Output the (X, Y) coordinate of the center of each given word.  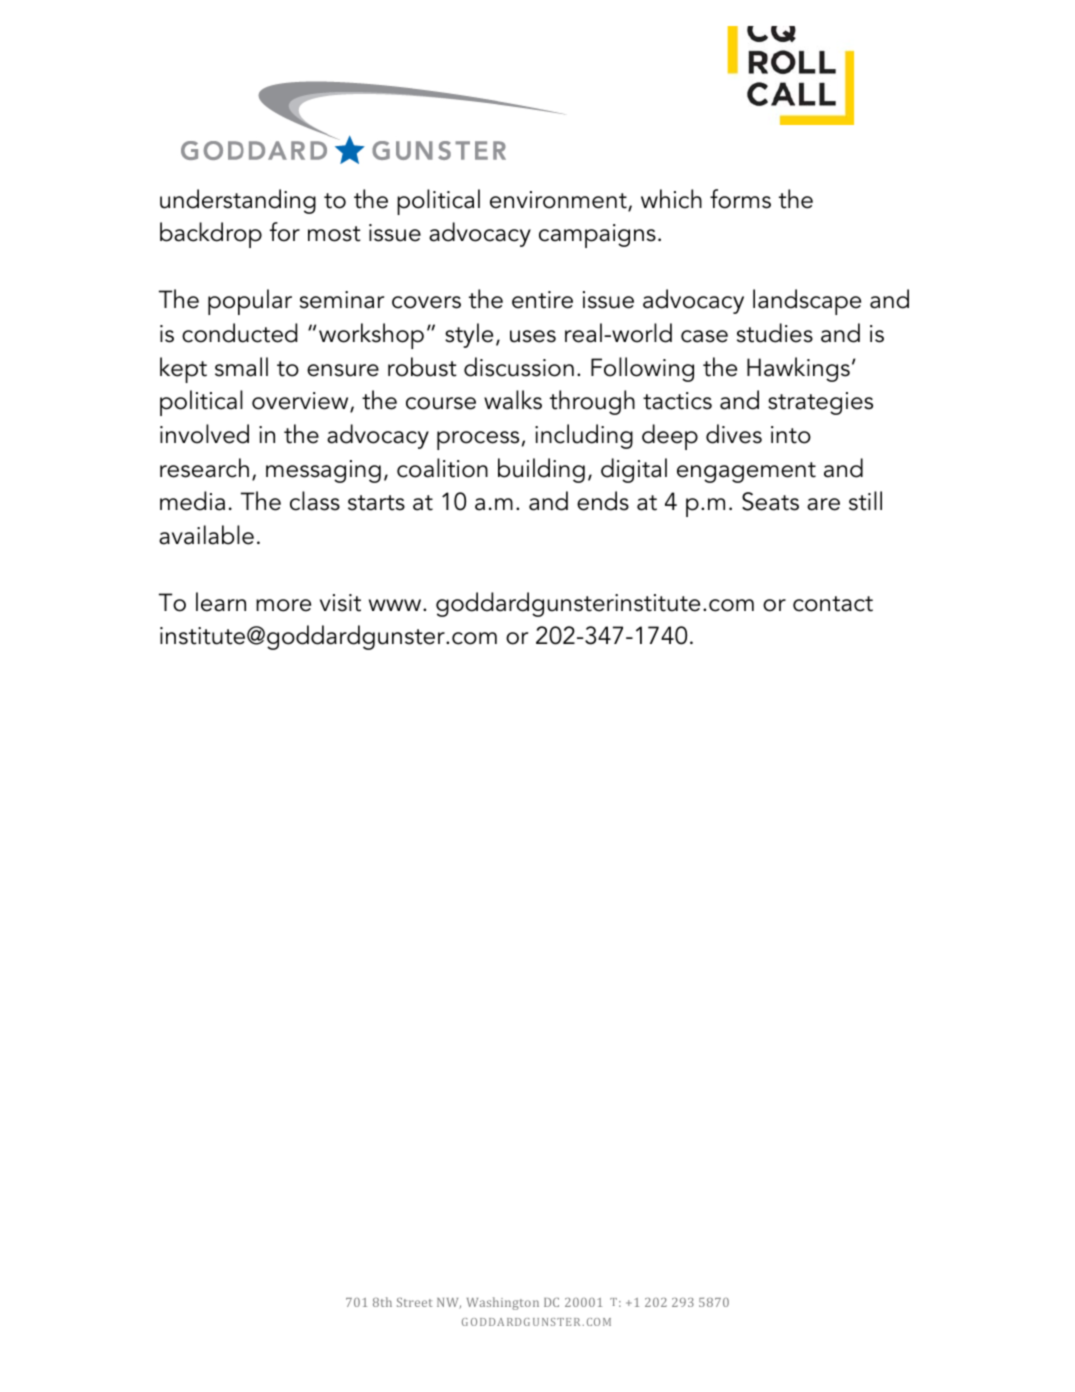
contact (833, 604)
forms (740, 199)
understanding (238, 201)
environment (559, 201)
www (396, 605)
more (283, 605)
